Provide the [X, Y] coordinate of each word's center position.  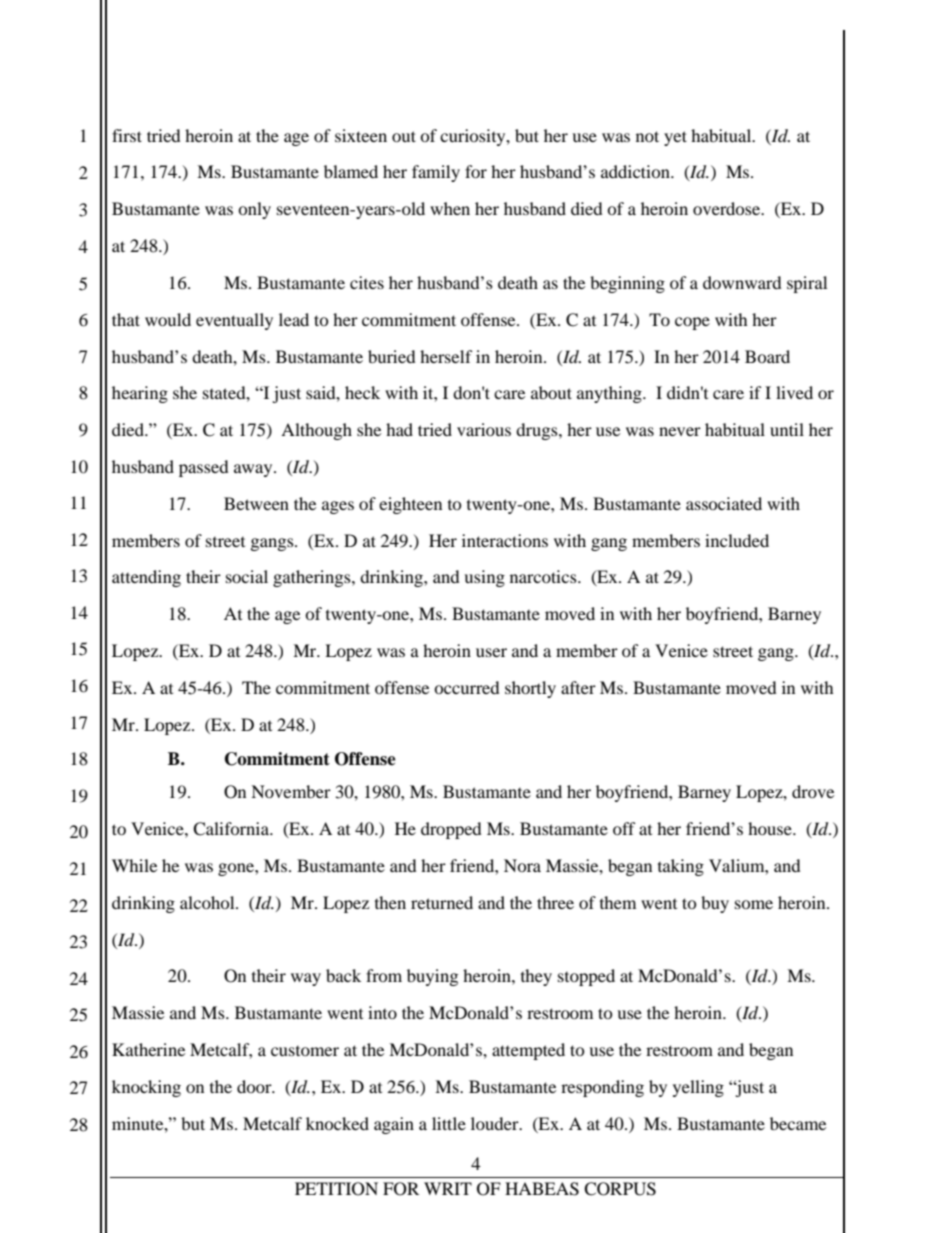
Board [767, 356]
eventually [234, 321]
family [436, 173]
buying [432, 977]
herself [446, 356]
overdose [728, 208]
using [484, 578]
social [247, 576]
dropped [451, 830]
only [254, 210]
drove [813, 791]
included [737, 540]
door [255, 1086]
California [232, 829]
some [754, 904]
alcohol [208, 902]
